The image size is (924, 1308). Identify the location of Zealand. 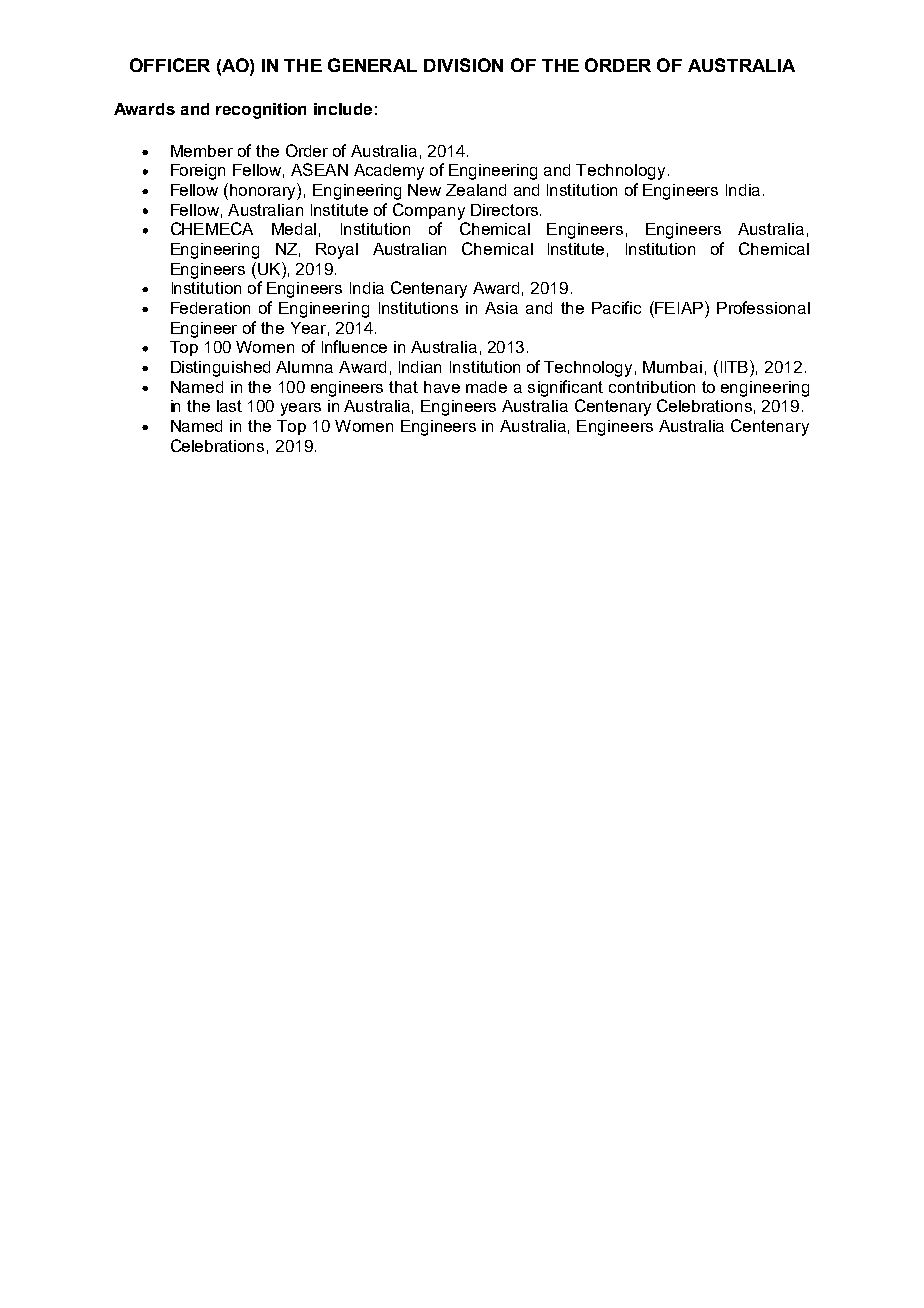
(476, 190).
